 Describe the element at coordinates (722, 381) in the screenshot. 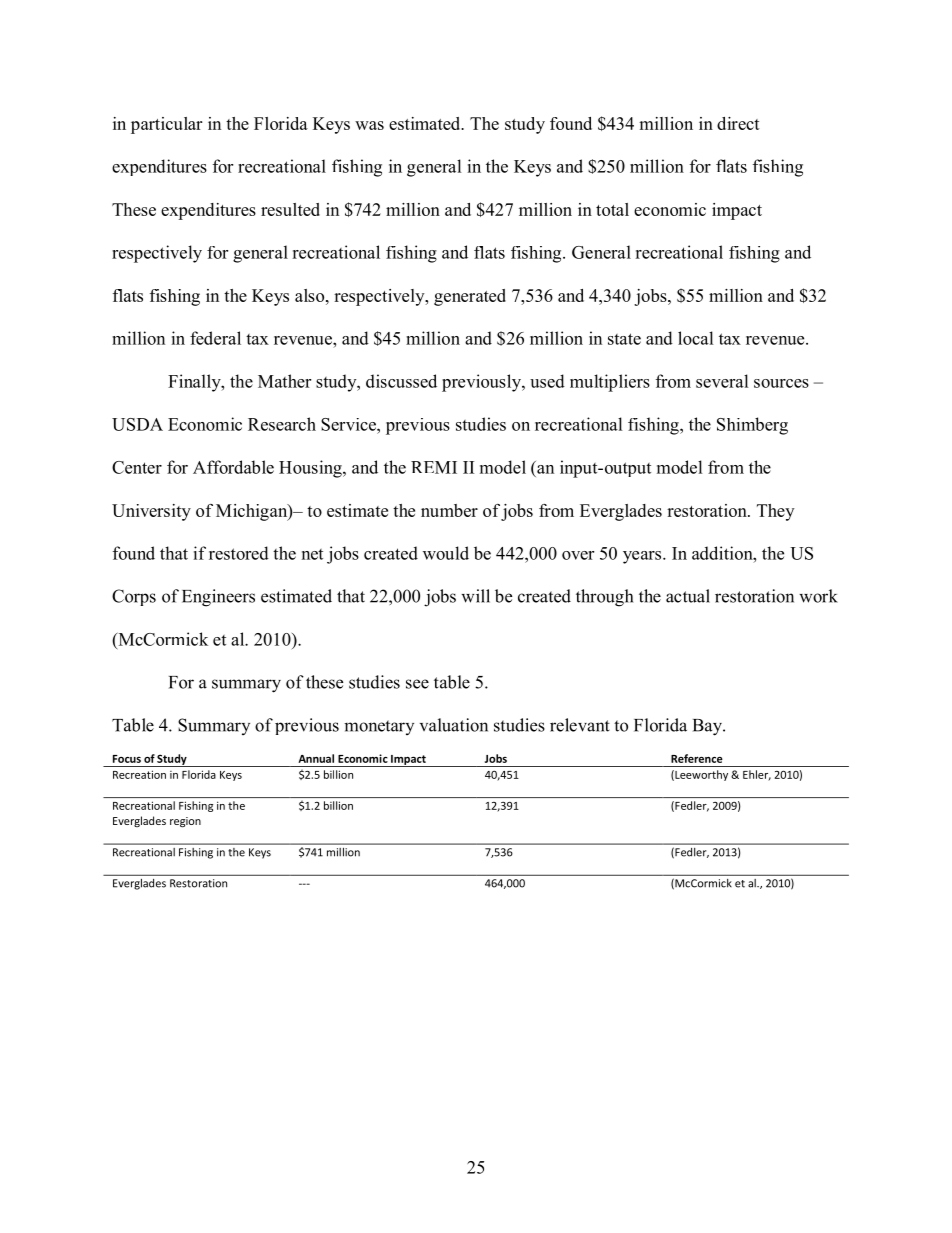

I see `several` at that location.
